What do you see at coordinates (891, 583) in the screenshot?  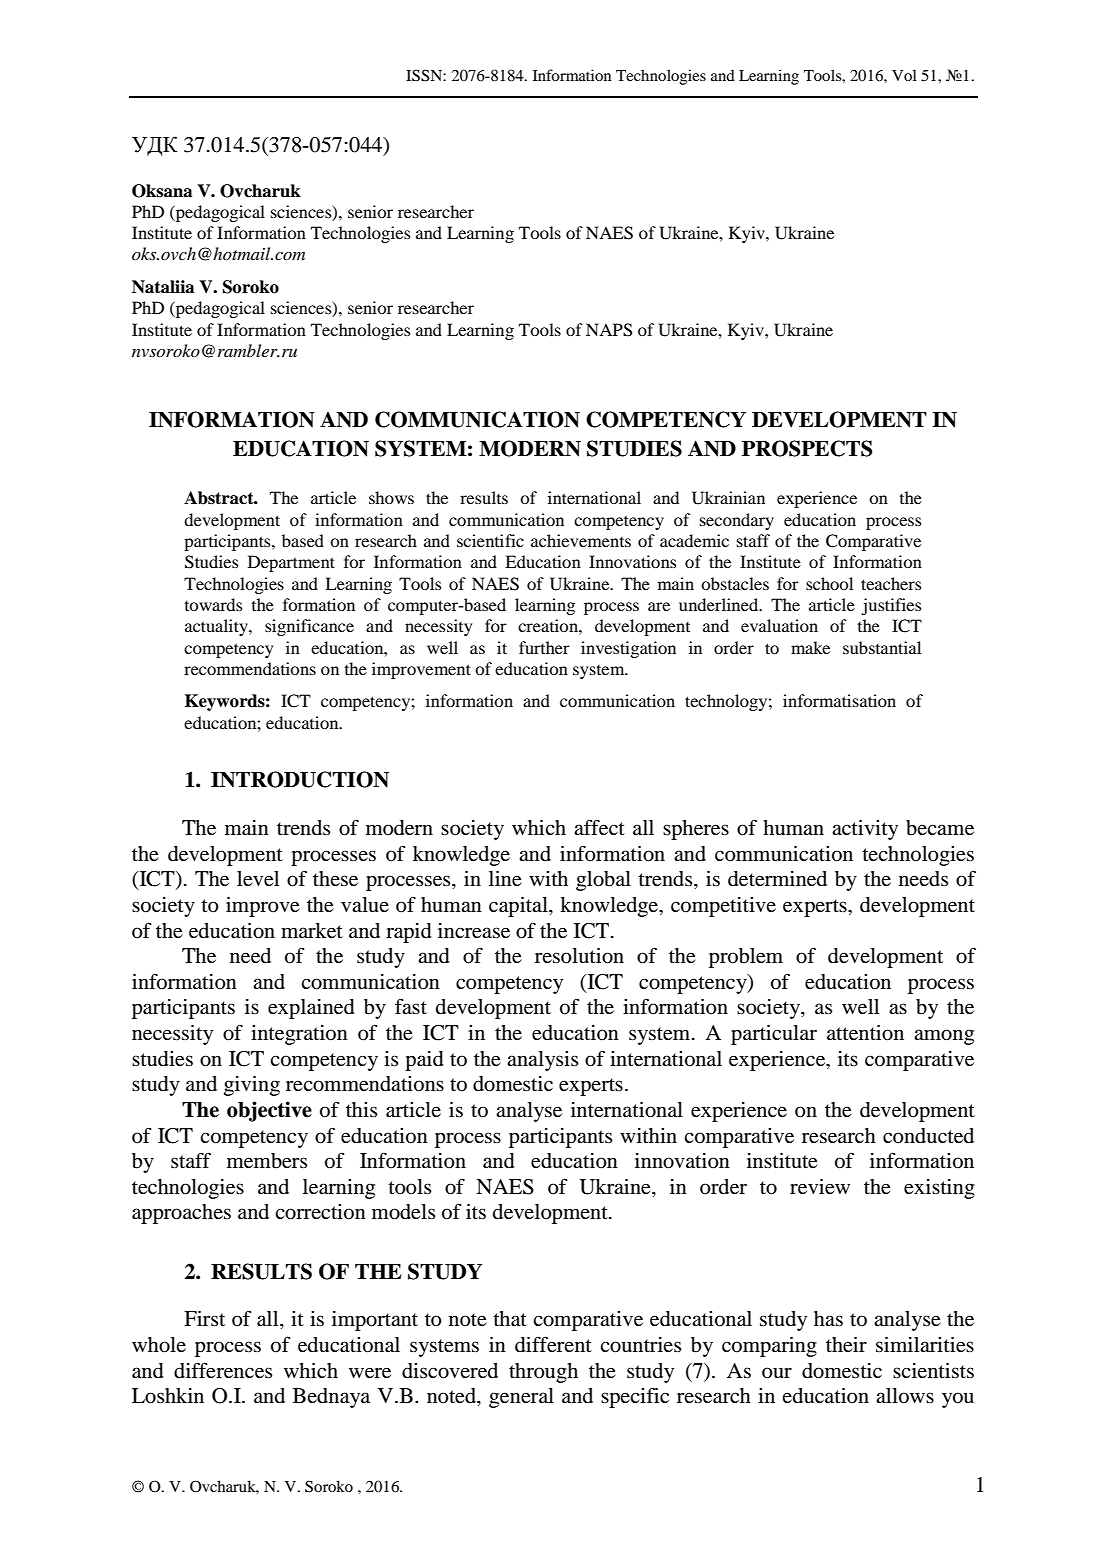 I see `teachers` at bounding box center [891, 583].
